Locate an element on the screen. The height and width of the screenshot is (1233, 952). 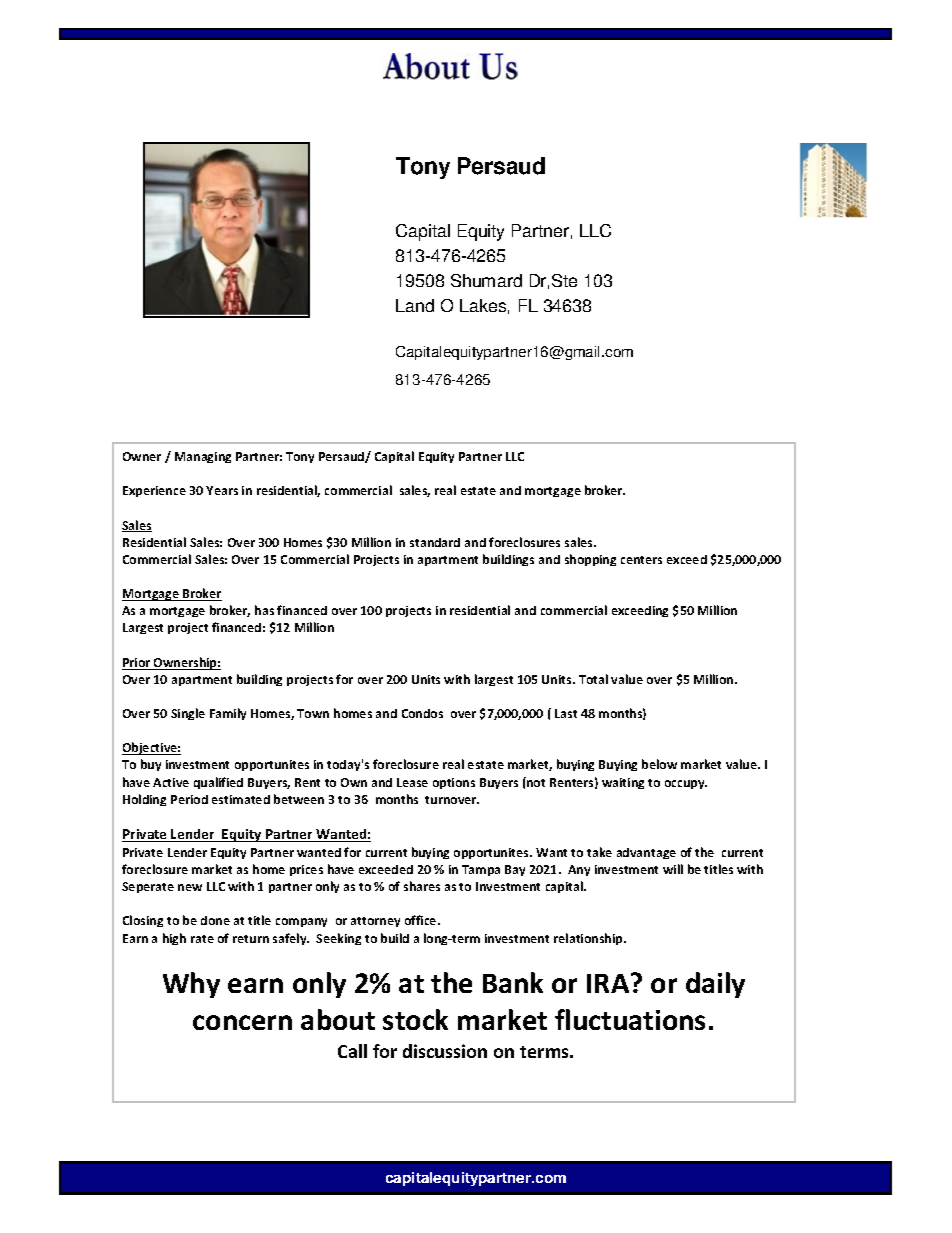
Lease is located at coordinates (412, 782).
